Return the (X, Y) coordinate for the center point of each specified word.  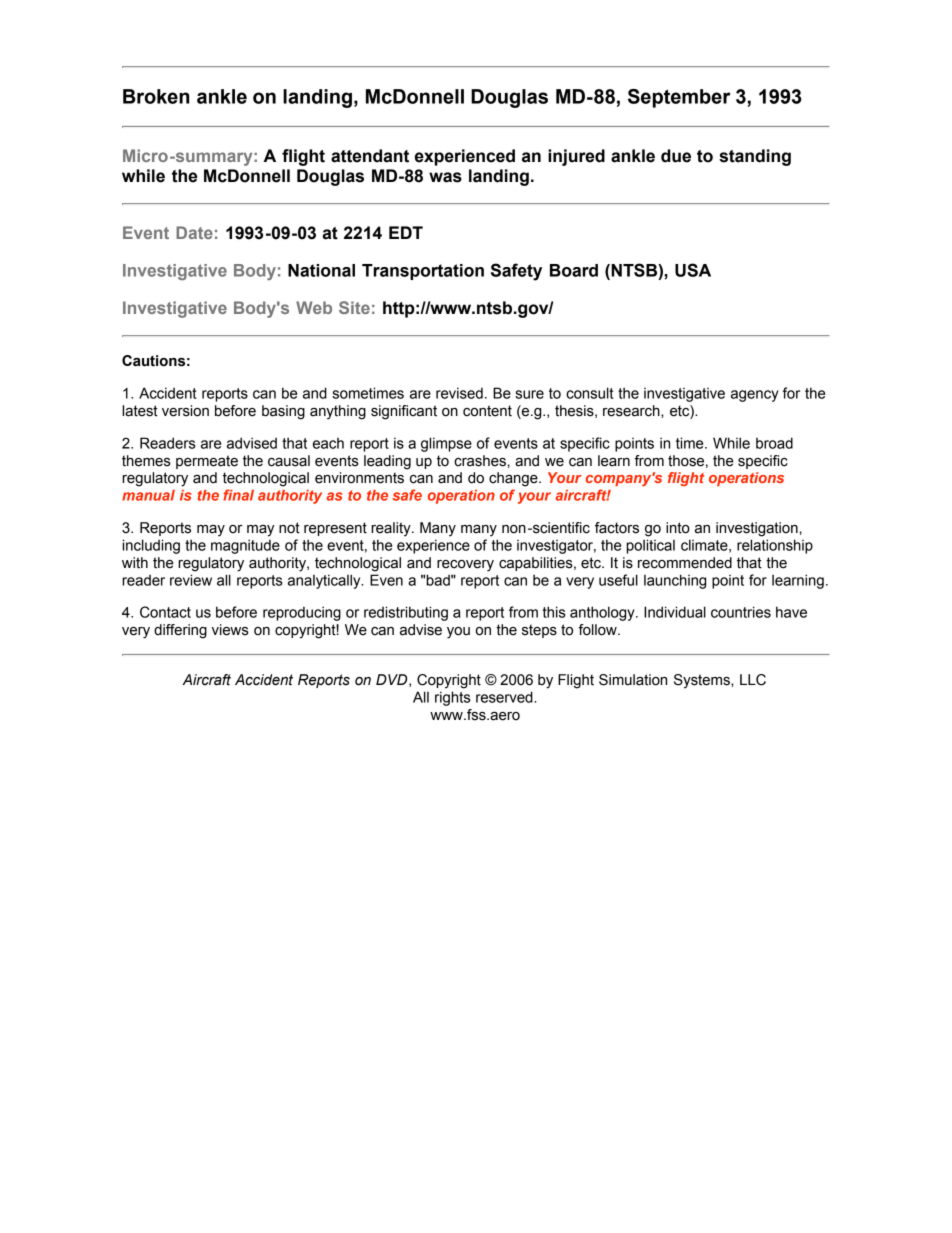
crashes (481, 461)
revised (459, 393)
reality (392, 529)
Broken (156, 96)
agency (755, 396)
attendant (370, 156)
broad (774, 443)
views (230, 630)
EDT (406, 232)
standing (755, 157)
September (679, 98)
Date (194, 232)
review (191, 580)
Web (314, 307)
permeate (207, 462)
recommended (685, 563)
